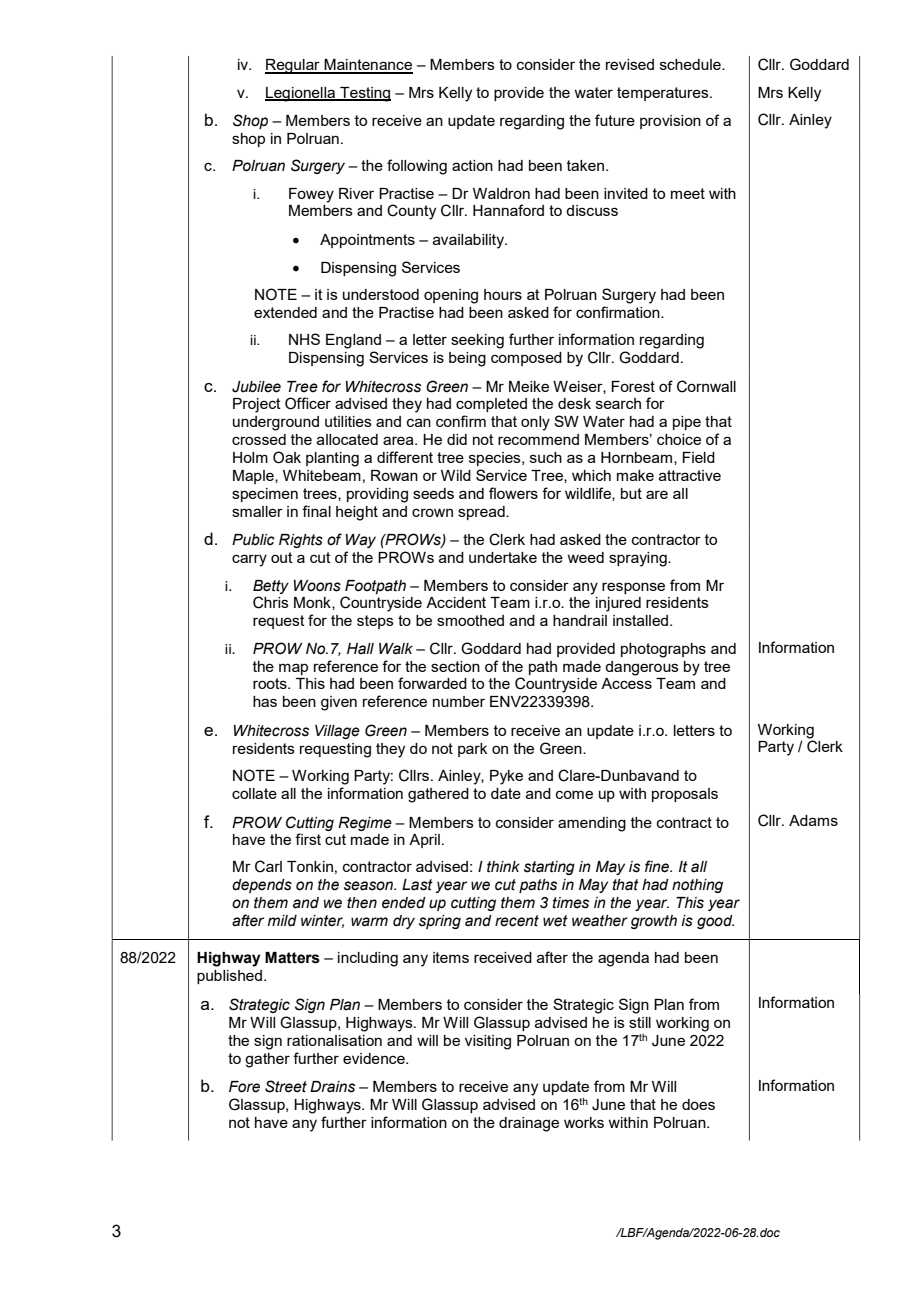 This image has height=1308, width=924. Describe the element at coordinates (503, 557) in the image. I see `undertake` at that location.
